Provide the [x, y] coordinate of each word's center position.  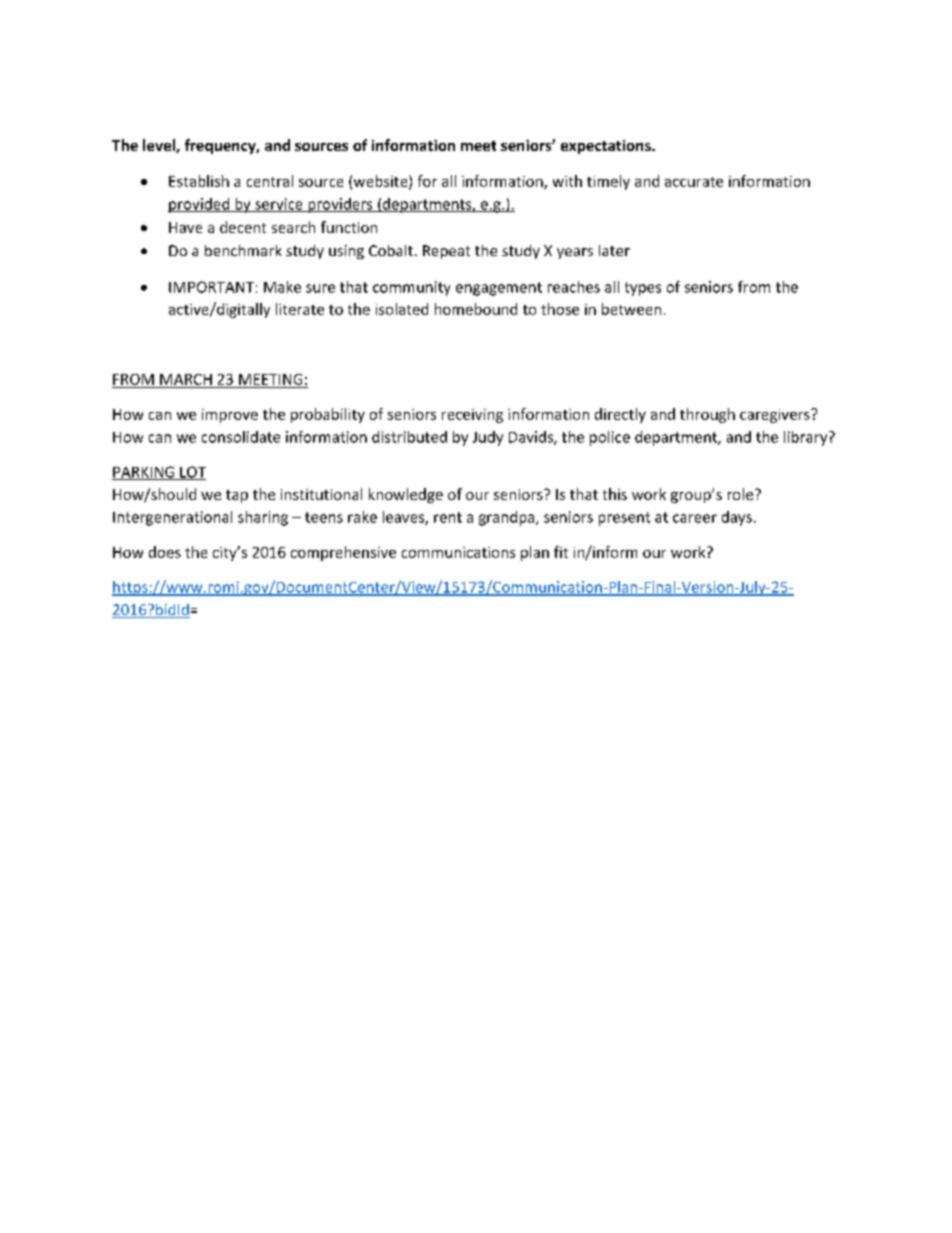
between [631, 309]
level [160, 146]
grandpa [508, 518]
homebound [476, 309]
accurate [694, 182]
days [737, 518]
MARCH [186, 379]
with [567, 181]
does [165, 552]
